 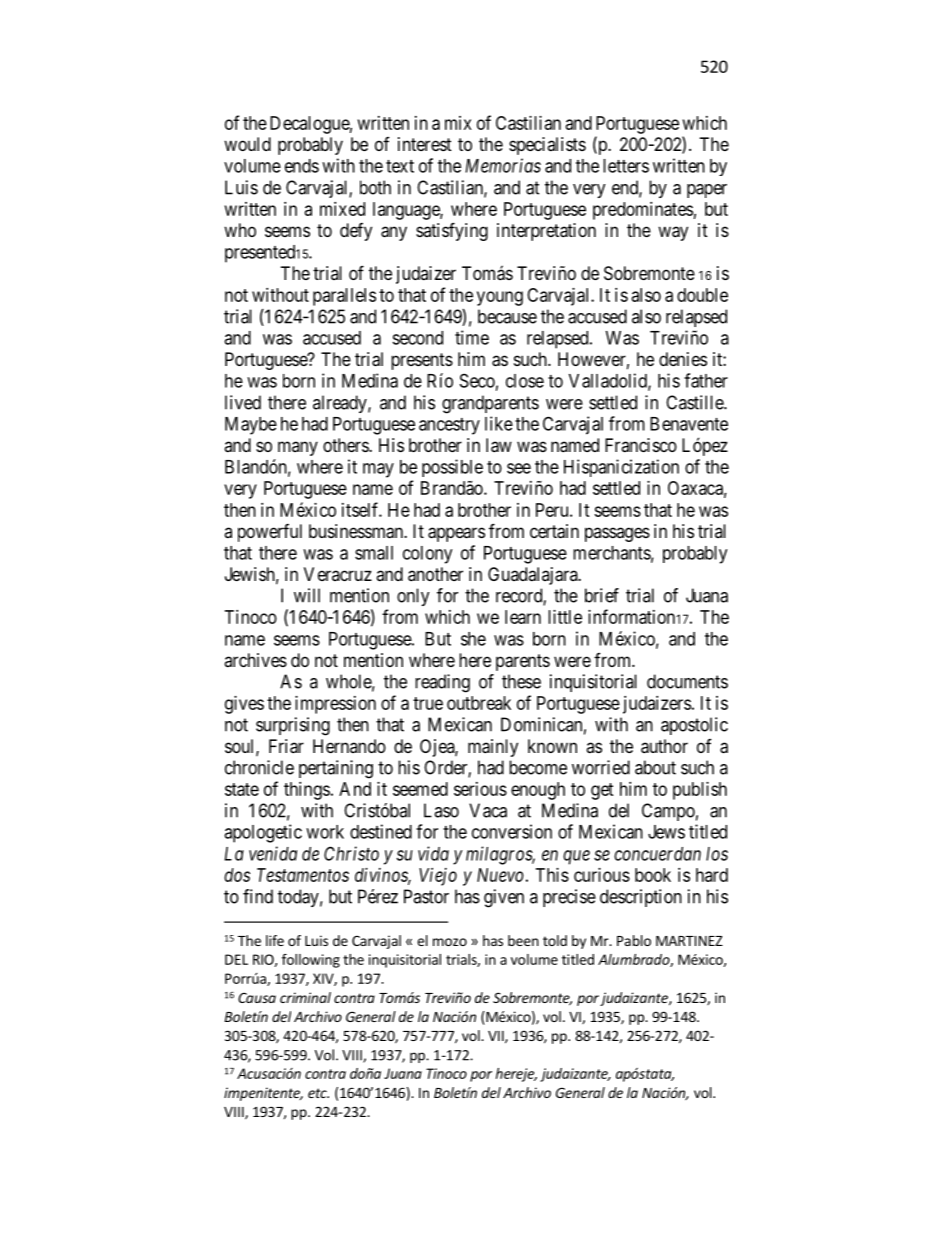 I want to click on etc, so click(x=318, y=1093).
